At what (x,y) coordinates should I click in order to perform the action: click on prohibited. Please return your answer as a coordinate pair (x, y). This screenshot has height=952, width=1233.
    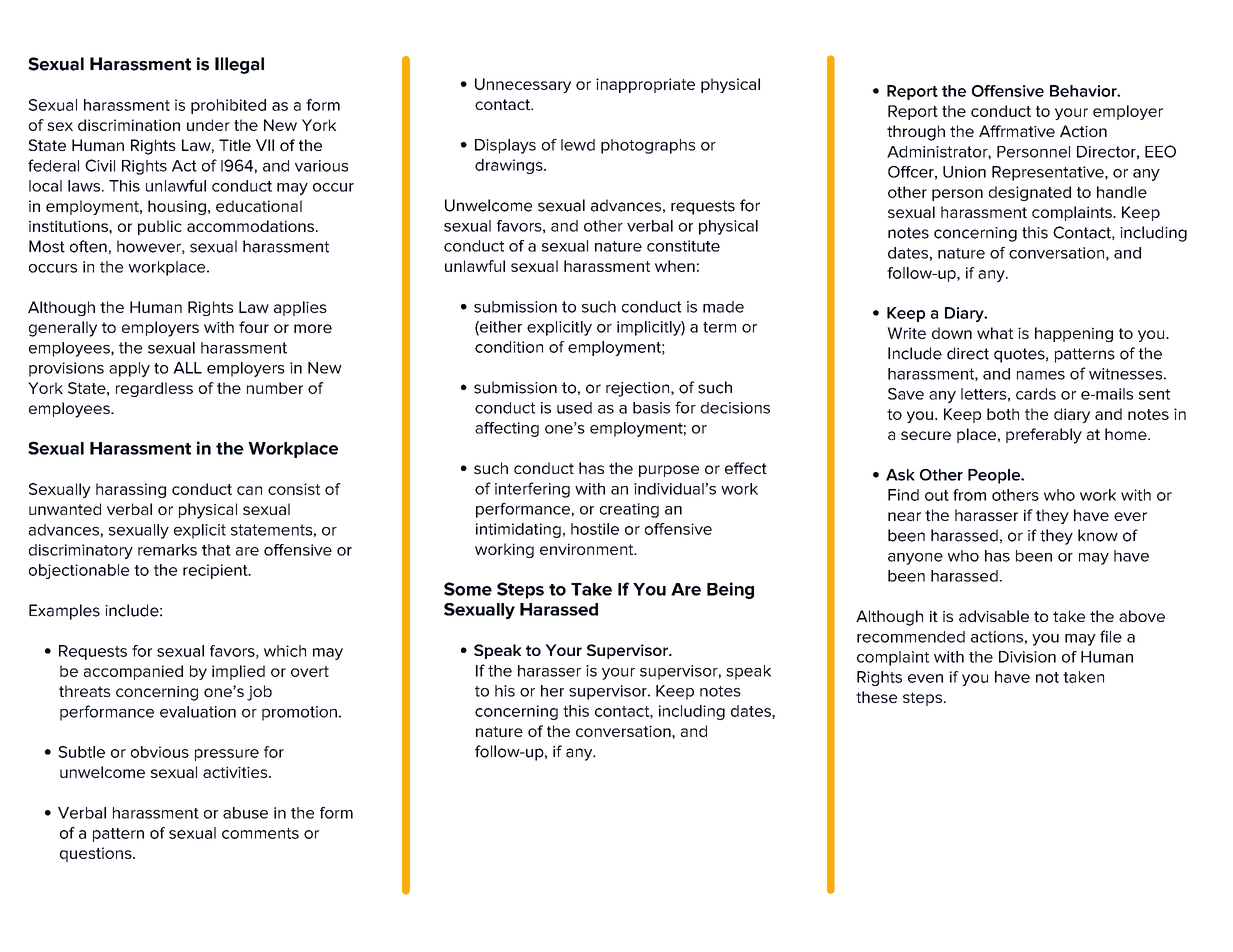
    Looking at the image, I should click on (228, 106).
